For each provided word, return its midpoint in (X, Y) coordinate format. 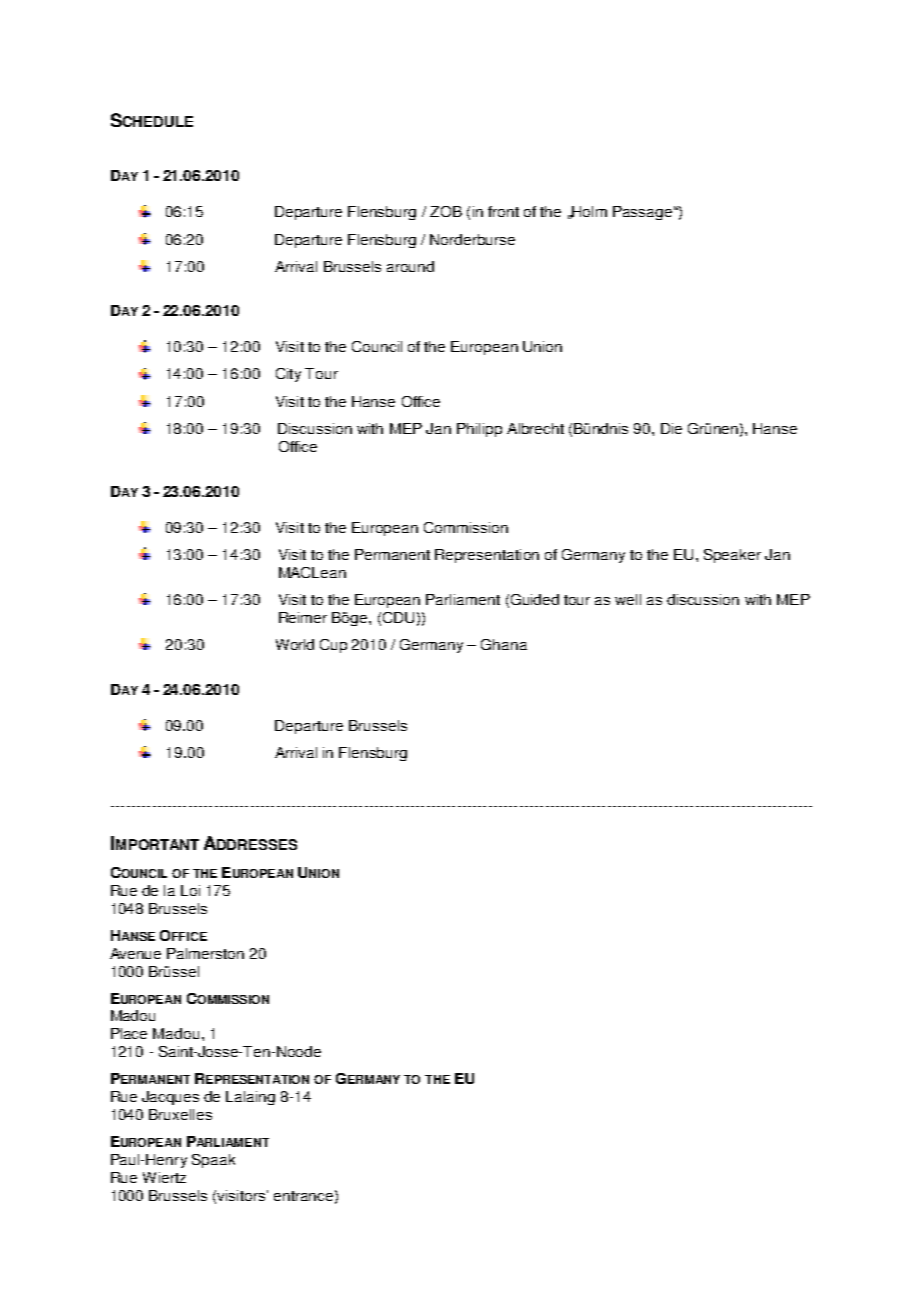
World (295, 644)
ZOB (446, 211)
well (628, 599)
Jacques (170, 1098)
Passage (642, 213)
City (288, 375)
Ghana (504, 644)
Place (129, 1033)
